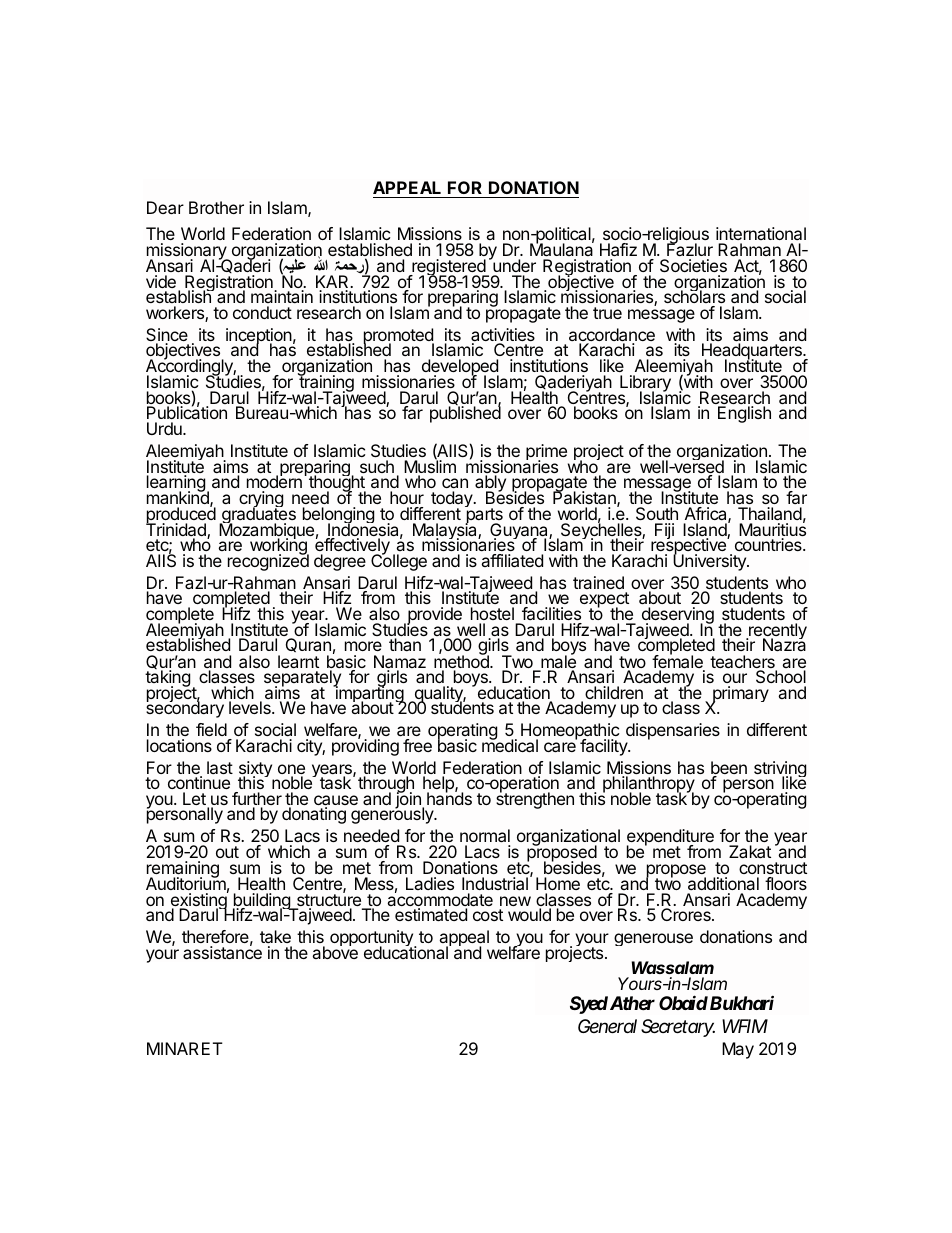  Describe the element at coordinates (750, 851) in the screenshot. I see `Zakat` at that location.
